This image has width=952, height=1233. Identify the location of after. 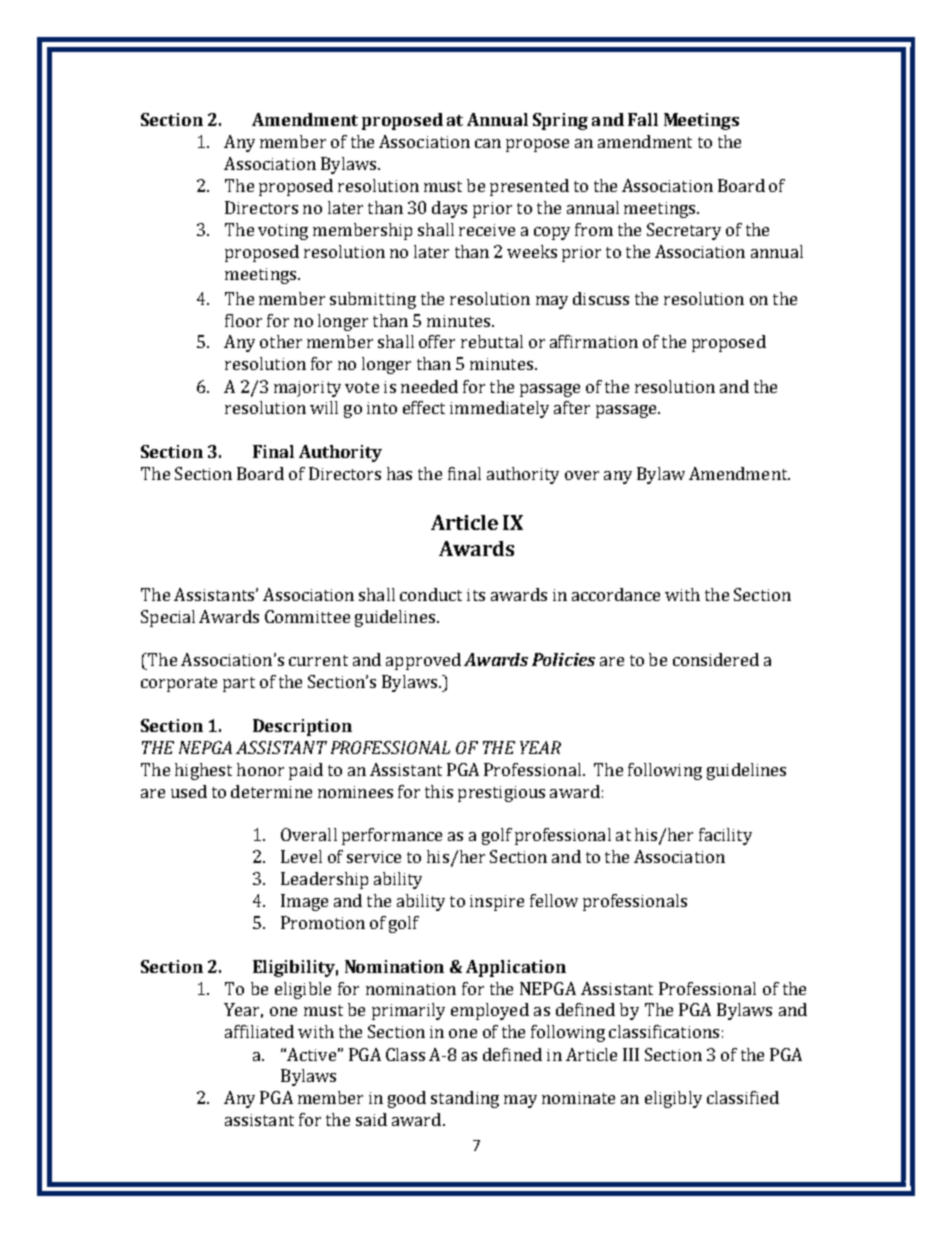
(572, 407).
